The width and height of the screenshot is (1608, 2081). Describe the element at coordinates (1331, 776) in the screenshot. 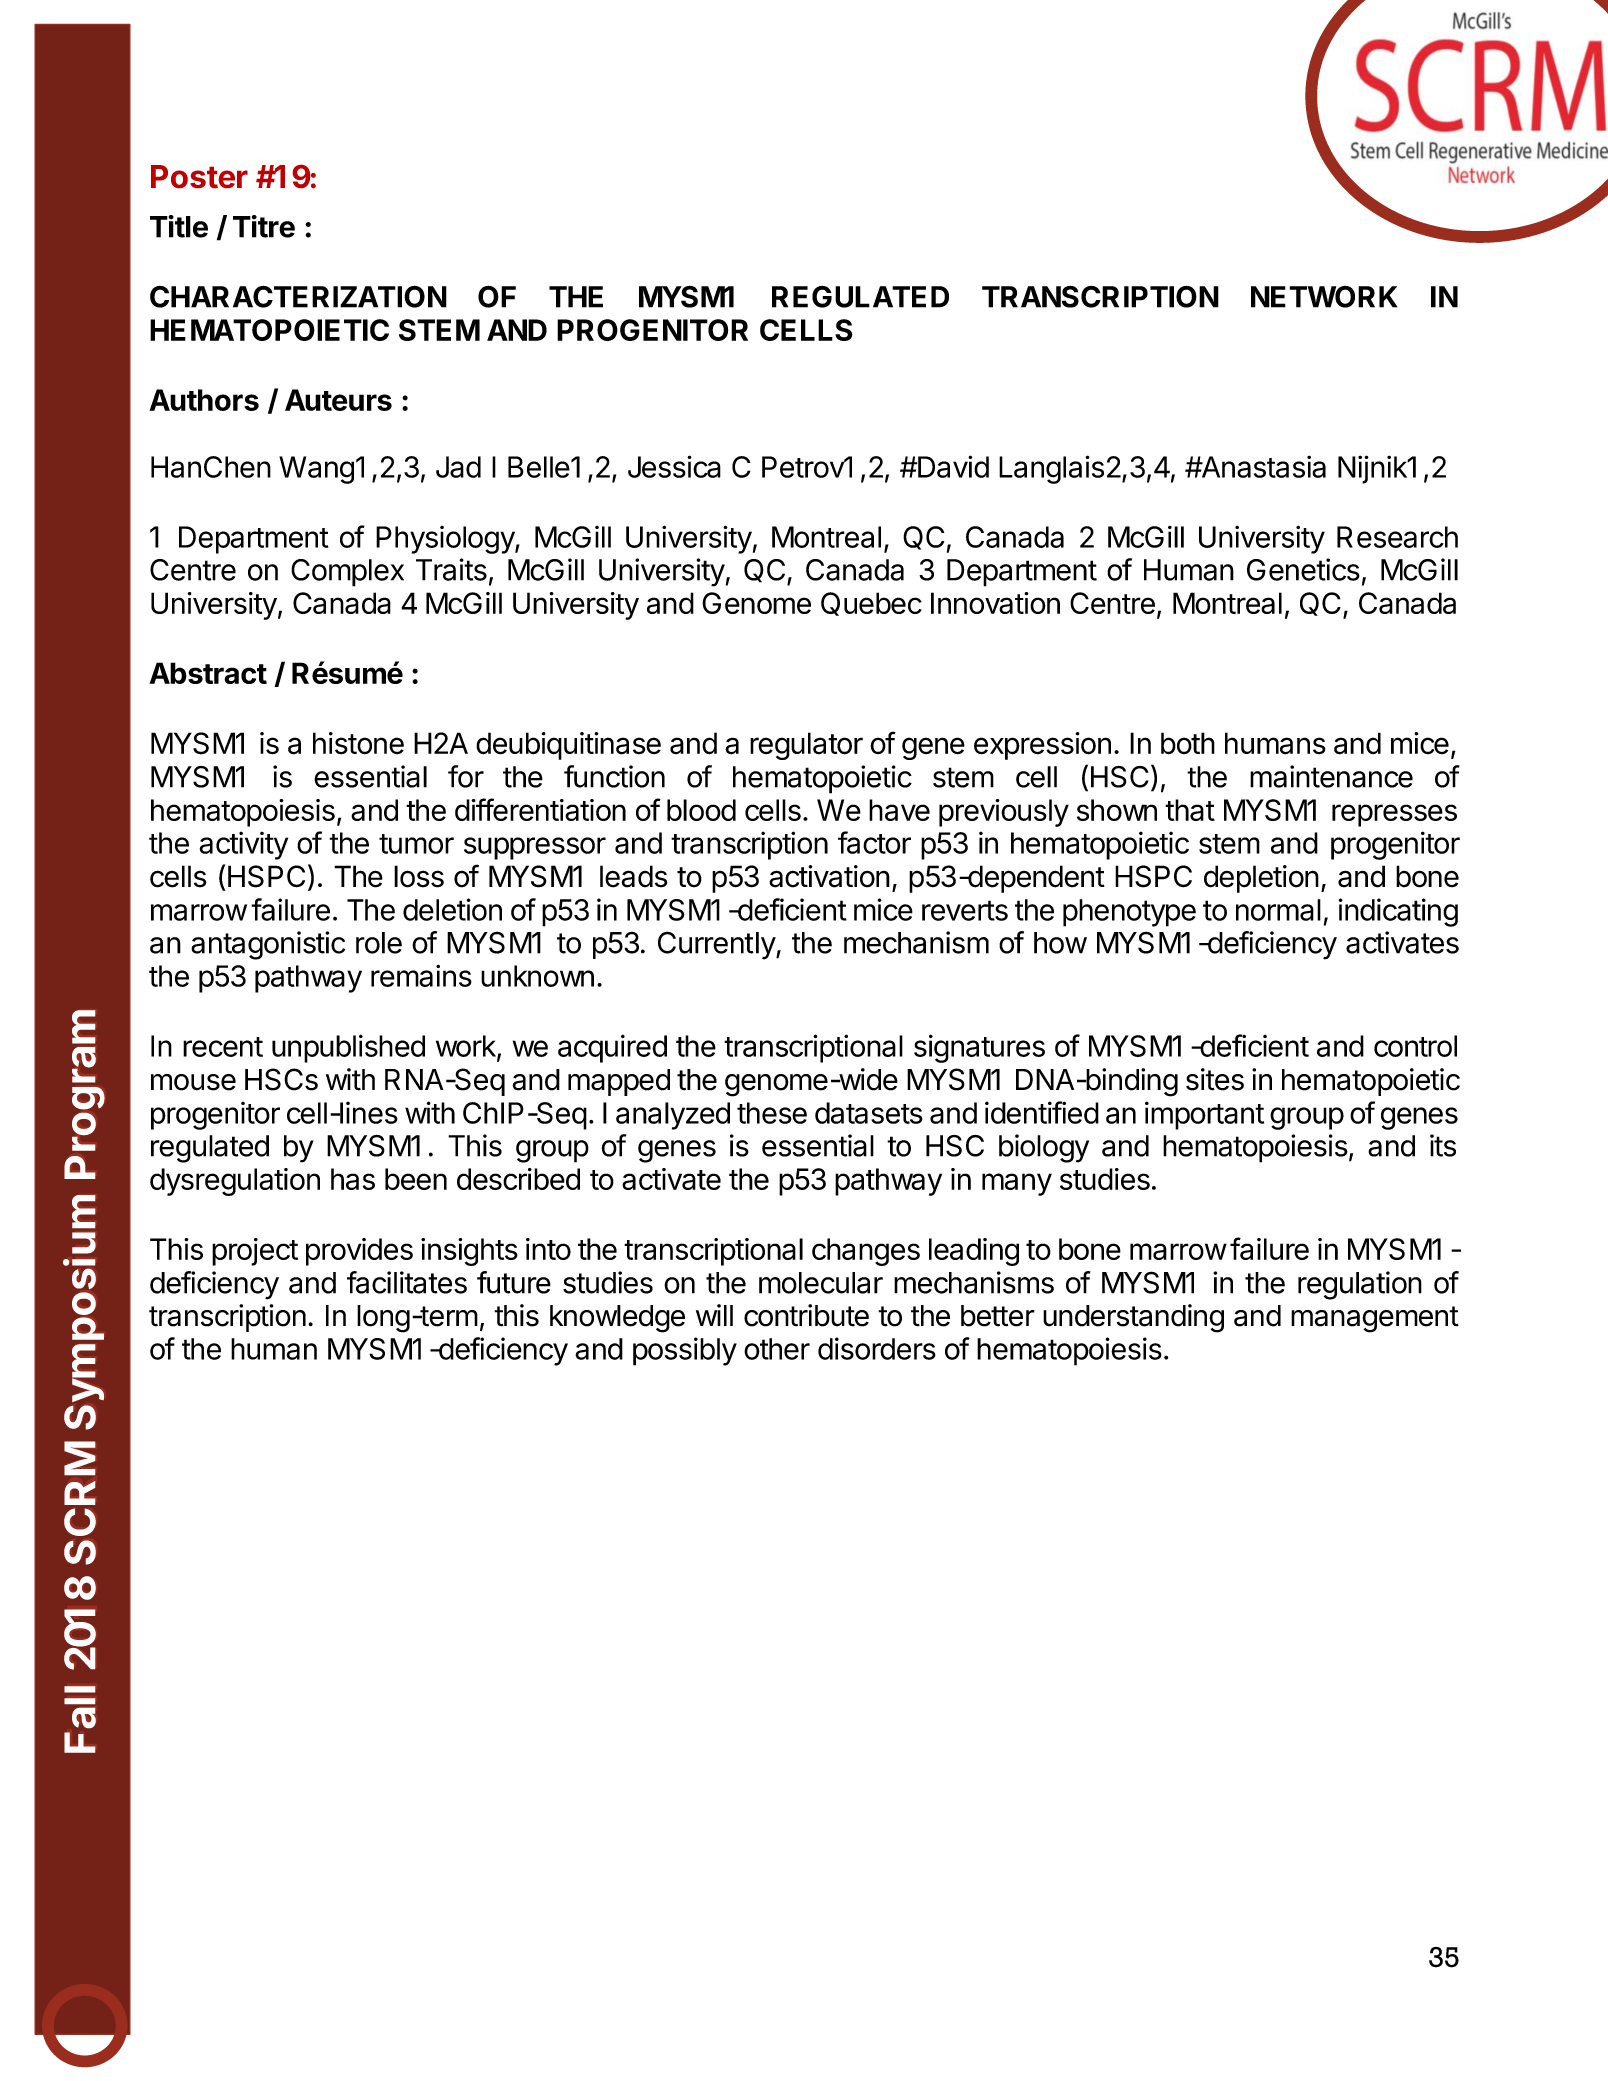

I see `maintenance` at that location.
